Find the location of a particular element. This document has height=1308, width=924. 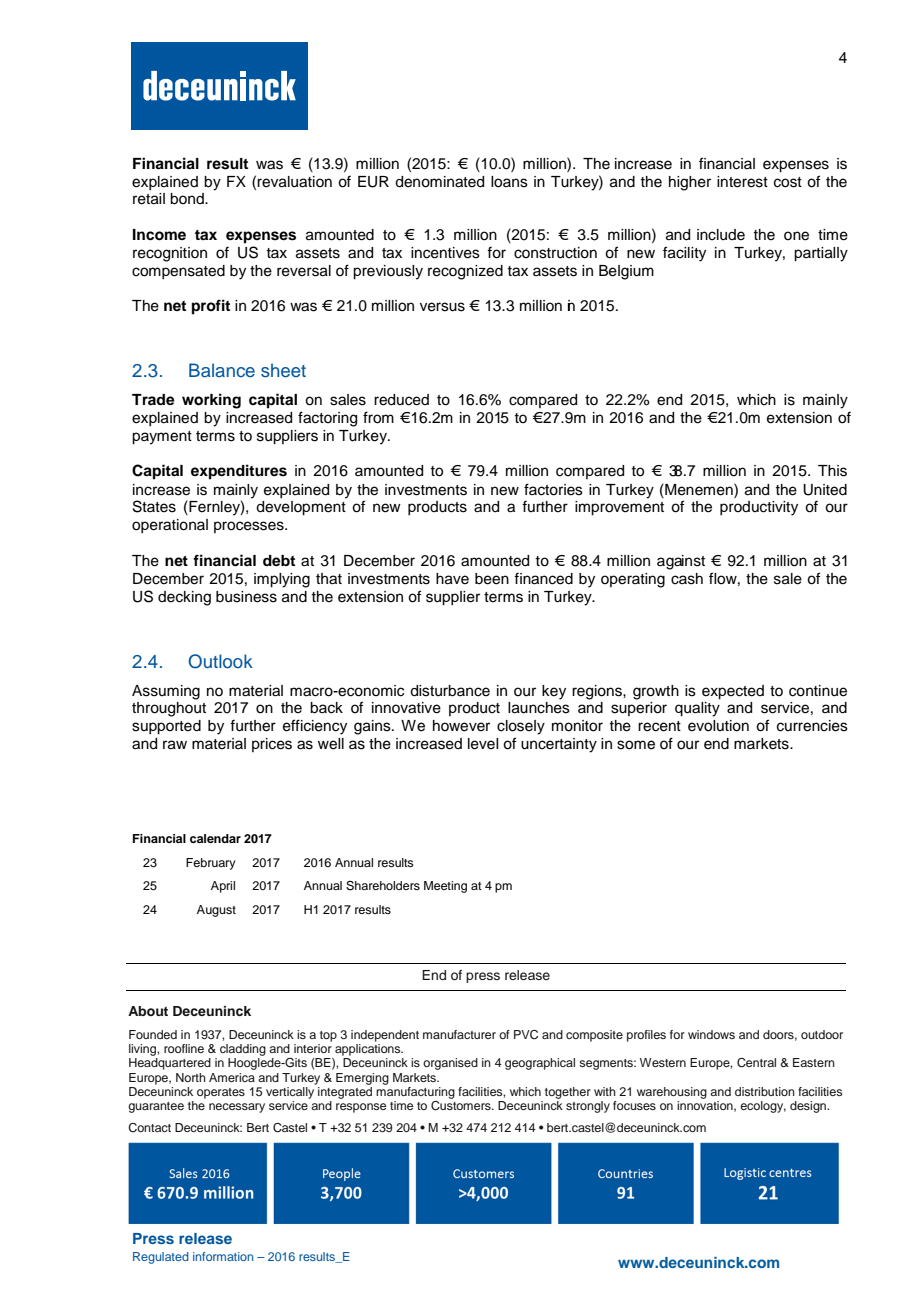

include is located at coordinates (721, 235).
